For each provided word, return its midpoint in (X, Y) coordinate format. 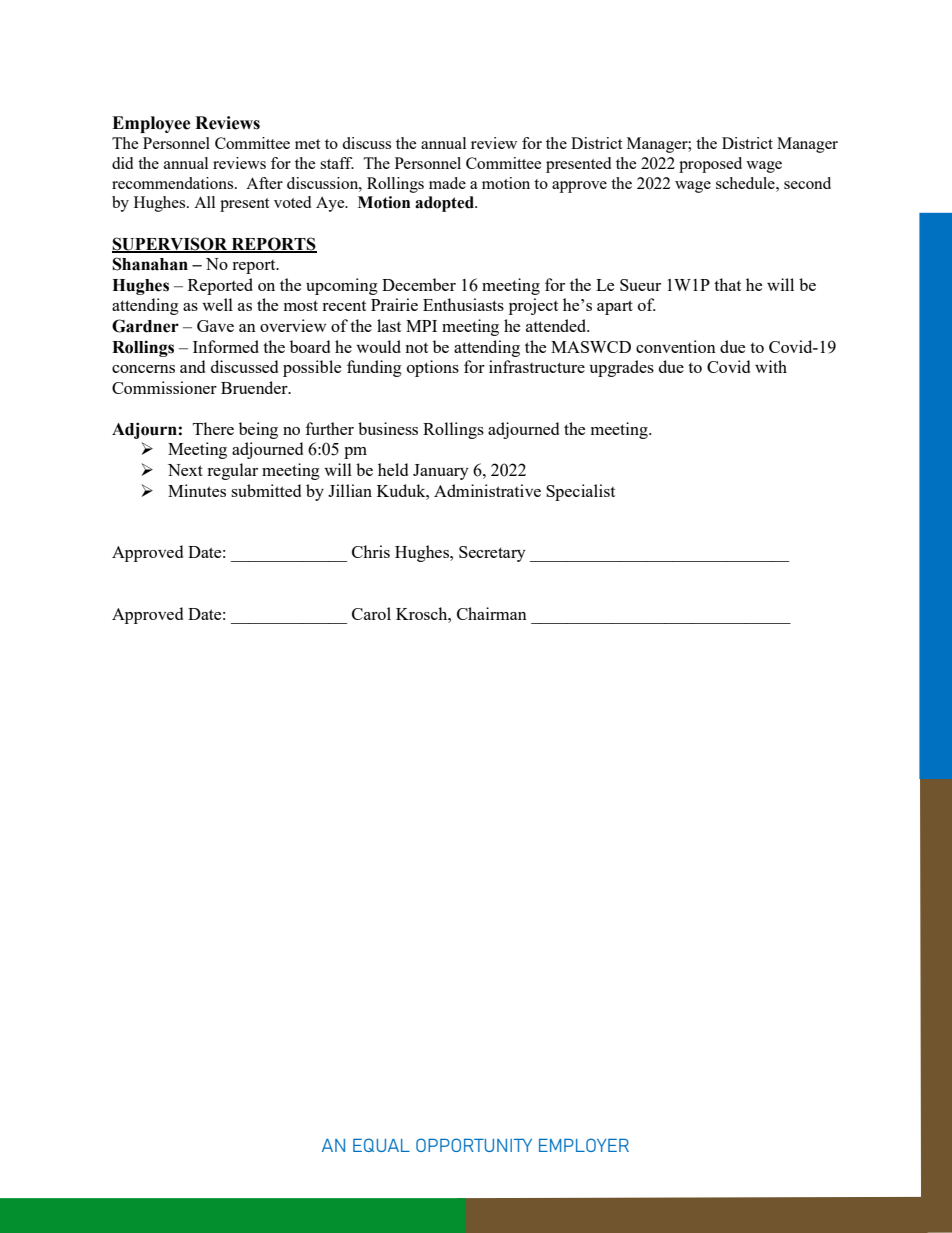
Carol (371, 613)
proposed (710, 165)
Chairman (492, 613)
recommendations (174, 183)
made (447, 183)
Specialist (580, 492)
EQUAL (381, 1145)
